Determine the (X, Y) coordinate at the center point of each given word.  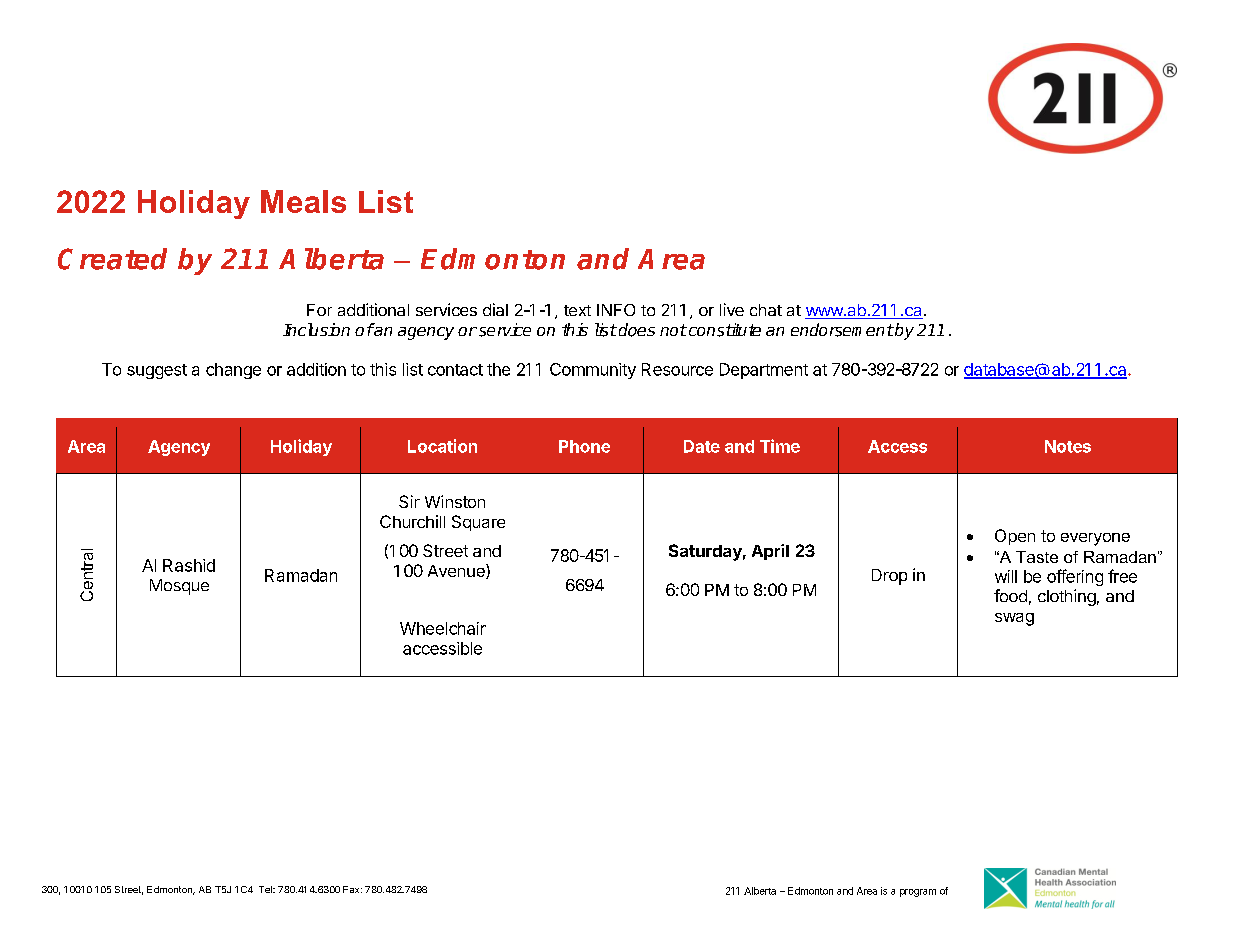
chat (766, 310)
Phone (584, 446)
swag (1014, 619)
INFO (616, 310)
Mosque (179, 587)
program (918, 893)
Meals (303, 201)
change (233, 371)
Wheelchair (443, 628)
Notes (1068, 446)
